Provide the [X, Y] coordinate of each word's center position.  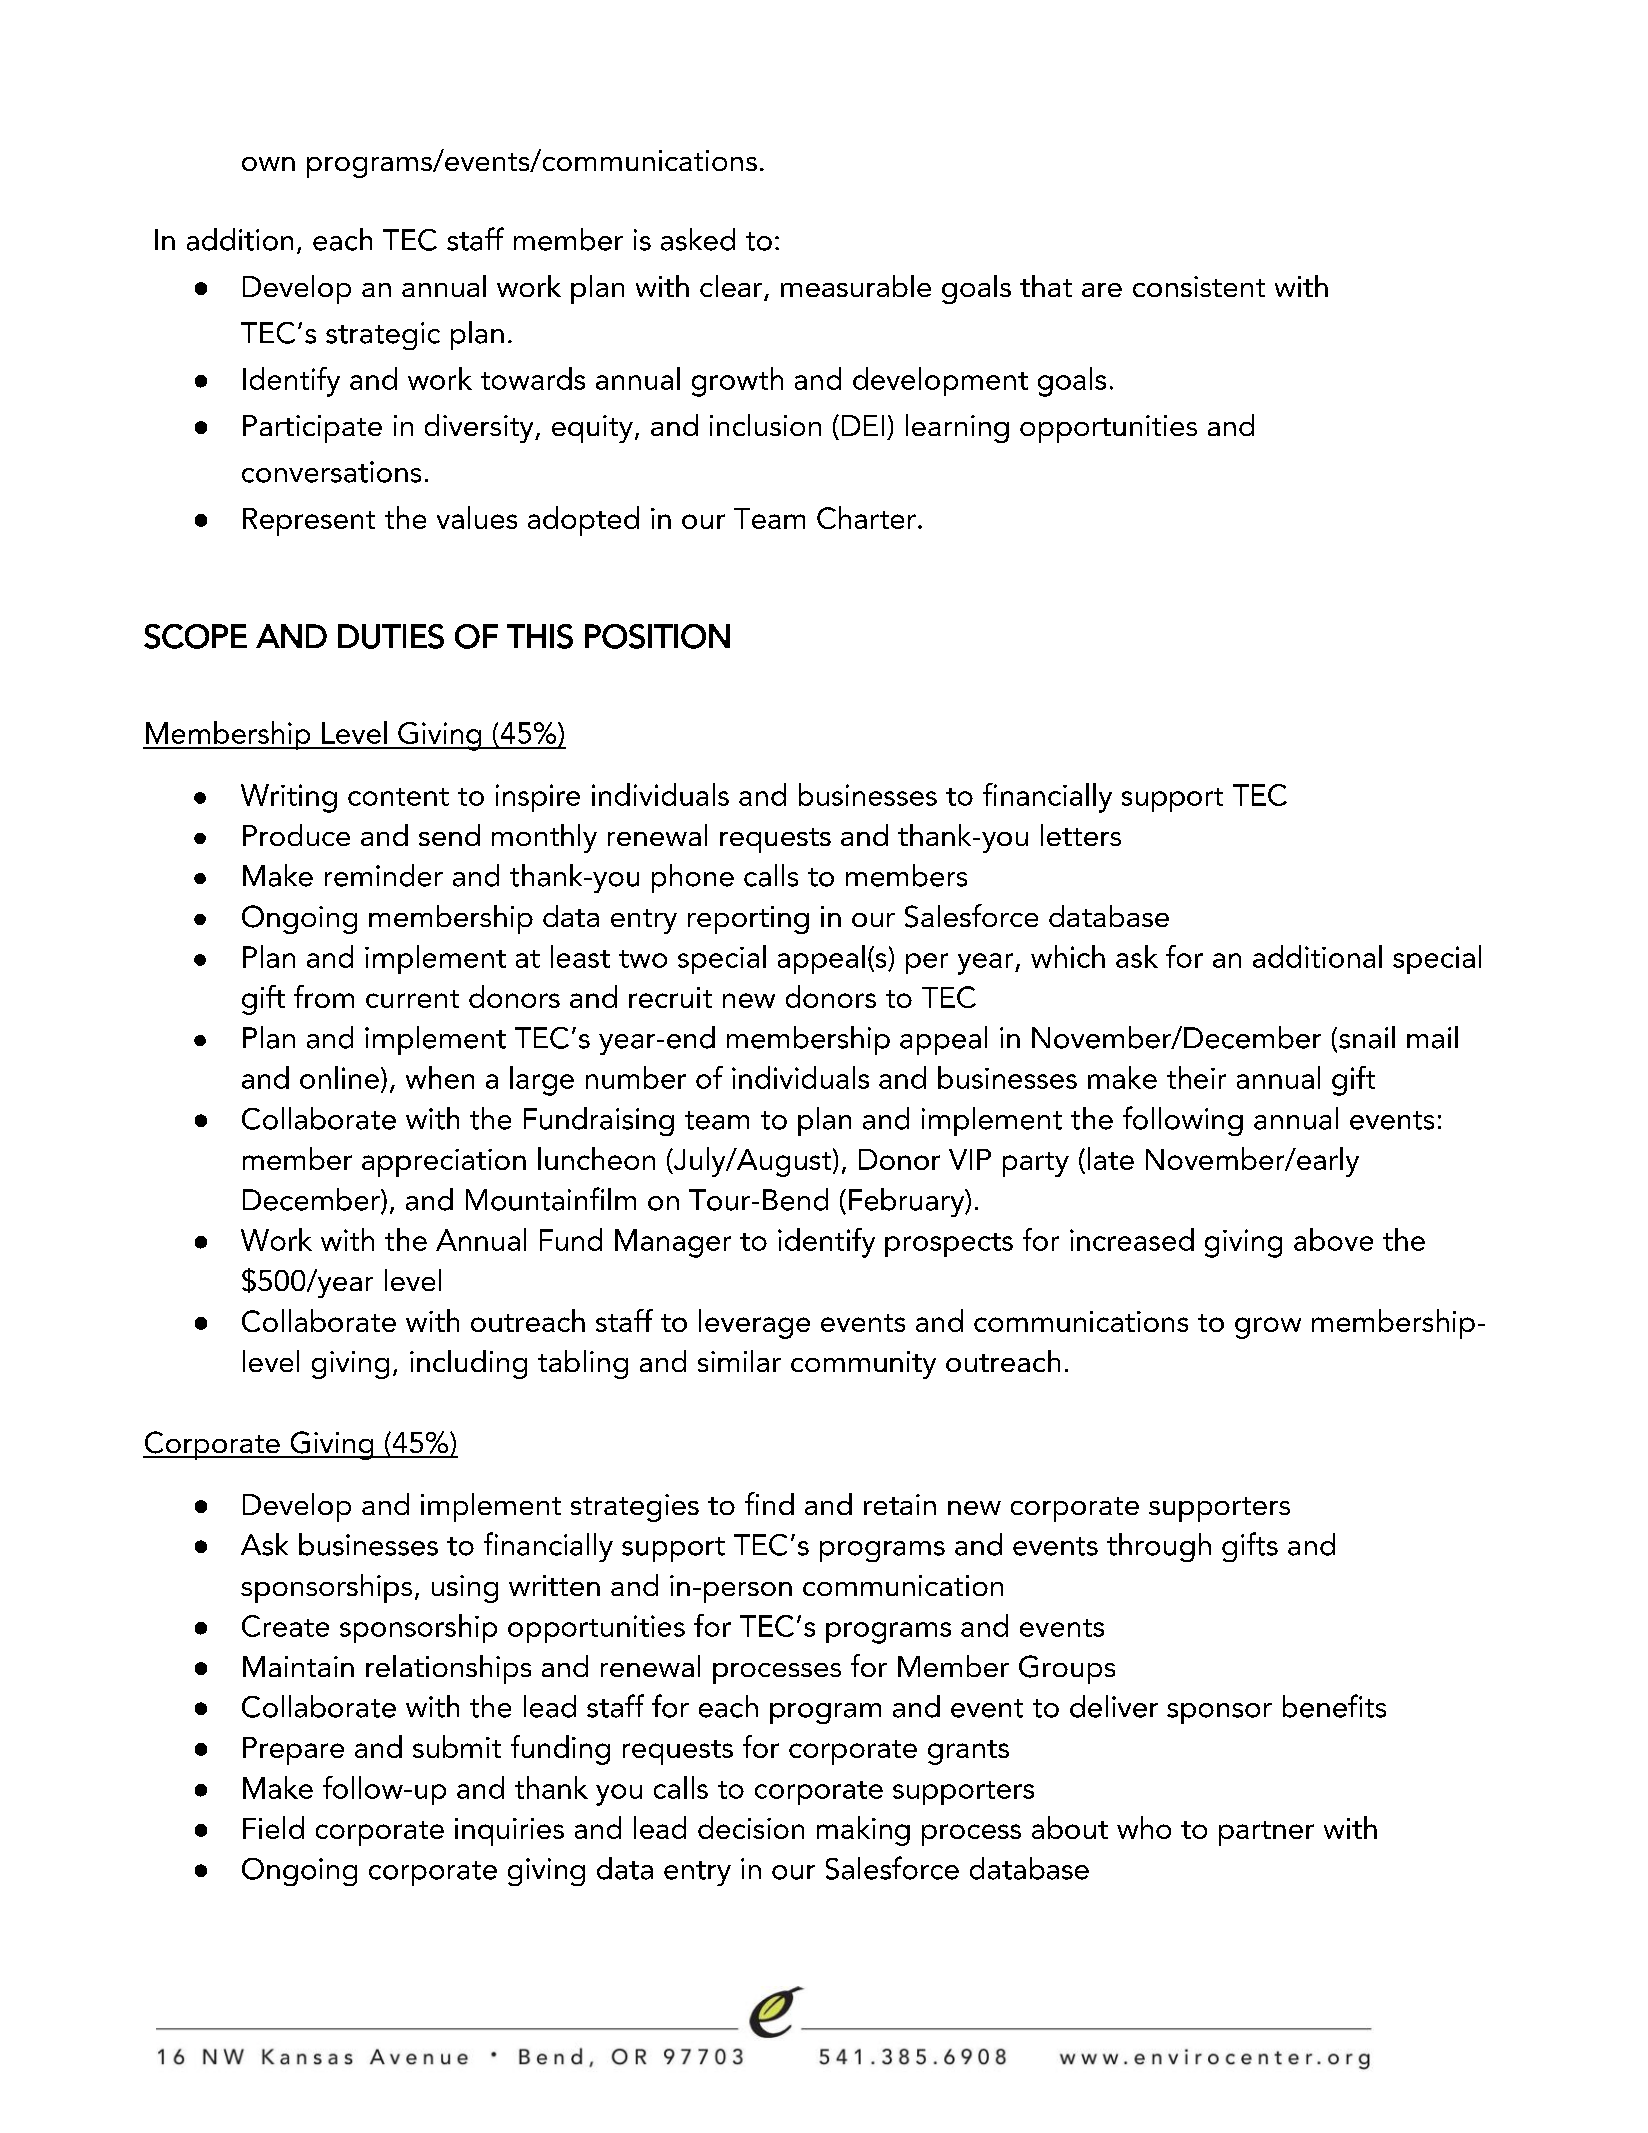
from [324, 996]
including [468, 1364]
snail [1367, 1037]
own [268, 164]
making [863, 1831]
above [1333, 1239]
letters [1081, 835]
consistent [1199, 286]
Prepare [293, 1751]
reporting [748, 920]
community [863, 1365]
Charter [866, 517]
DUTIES [391, 636]
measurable [856, 286]
